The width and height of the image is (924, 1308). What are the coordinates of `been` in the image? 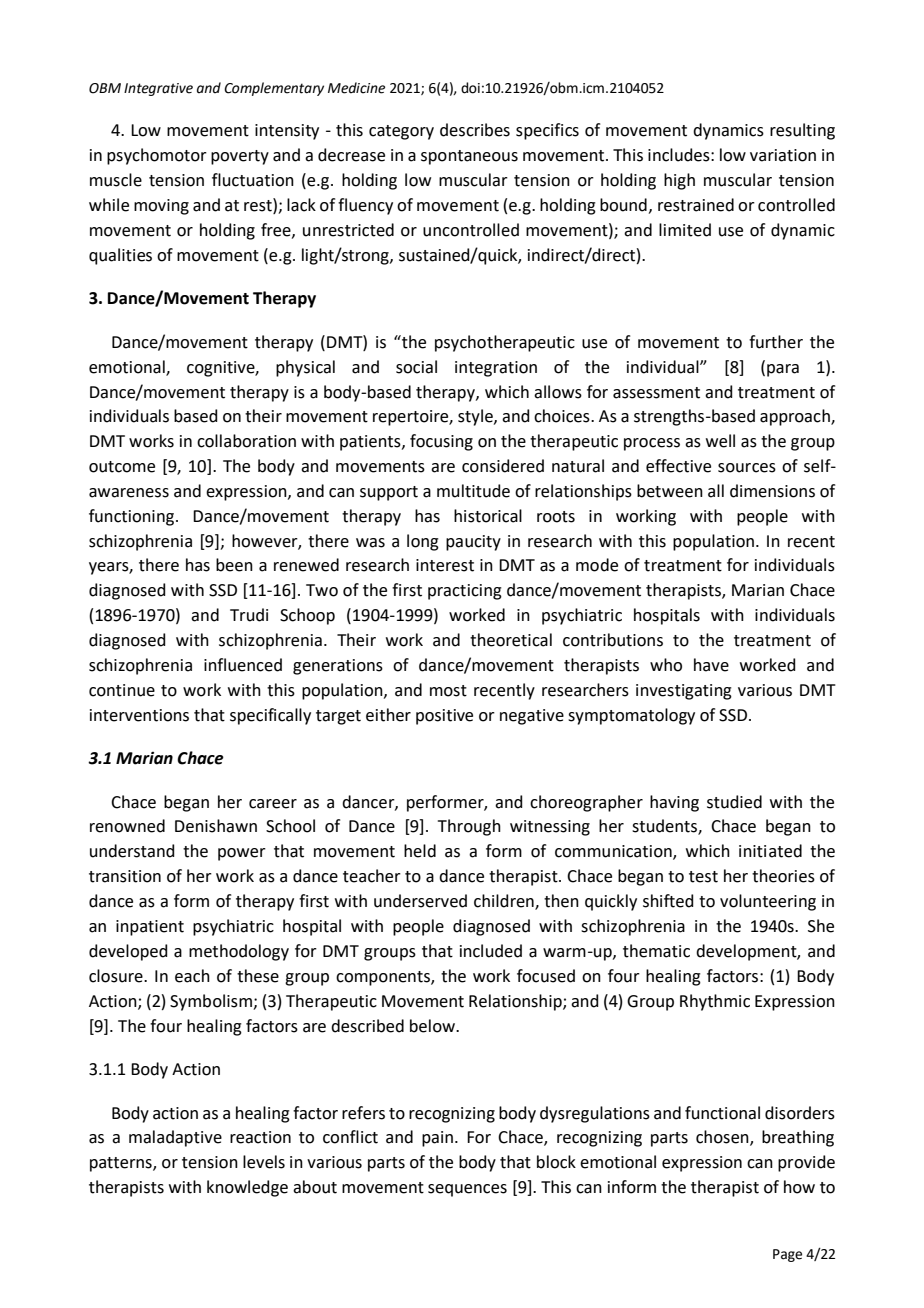 It's located at (234, 565).
